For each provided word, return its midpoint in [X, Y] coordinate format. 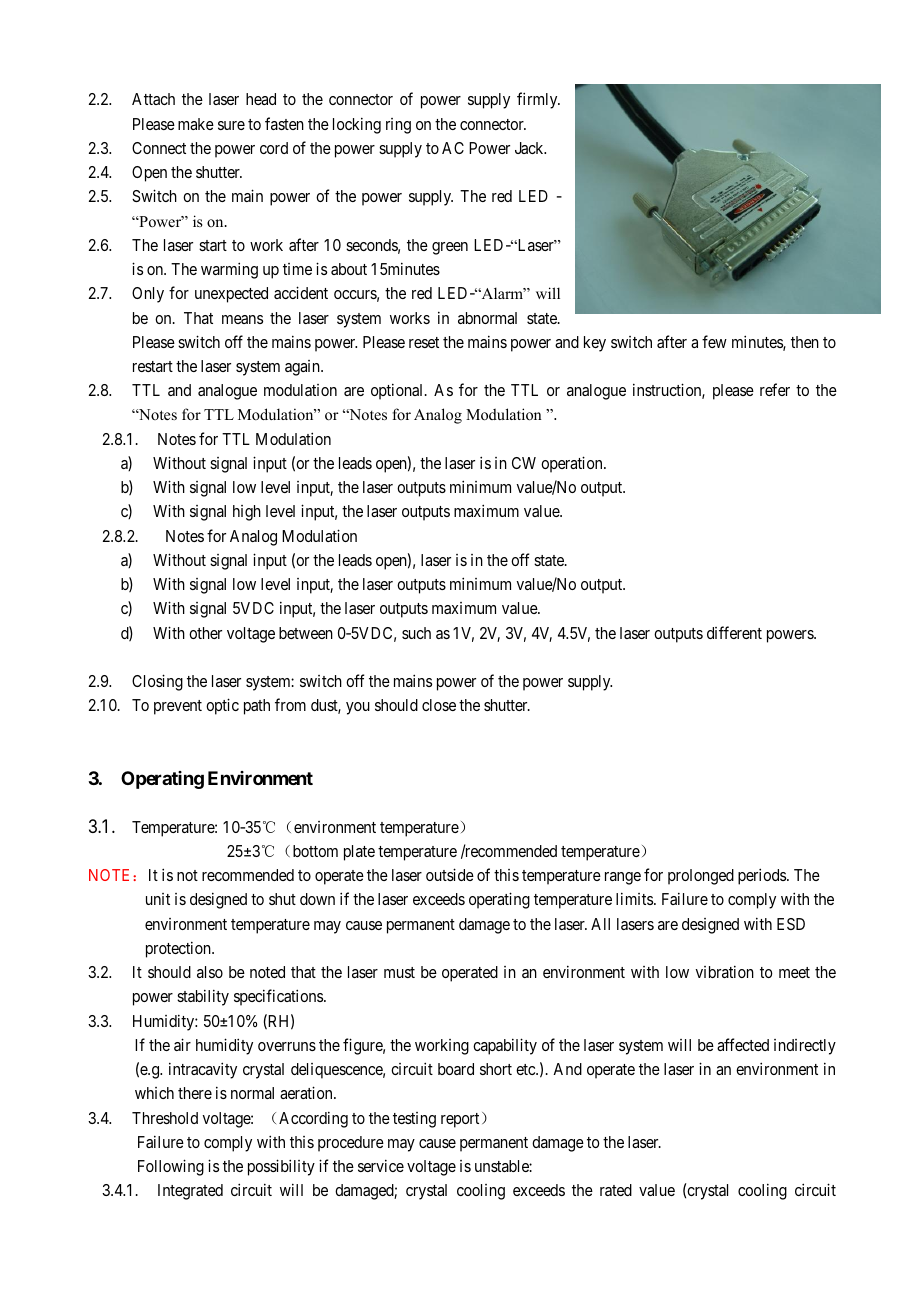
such [416, 633]
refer [775, 389]
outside [450, 874]
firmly [538, 100]
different [734, 632]
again [303, 368]
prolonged [701, 877]
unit [158, 899]
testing [414, 1120]
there [195, 1093]
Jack [530, 148]
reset [424, 342]
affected [743, 1044]
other [205, 633]
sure [231, 125]
